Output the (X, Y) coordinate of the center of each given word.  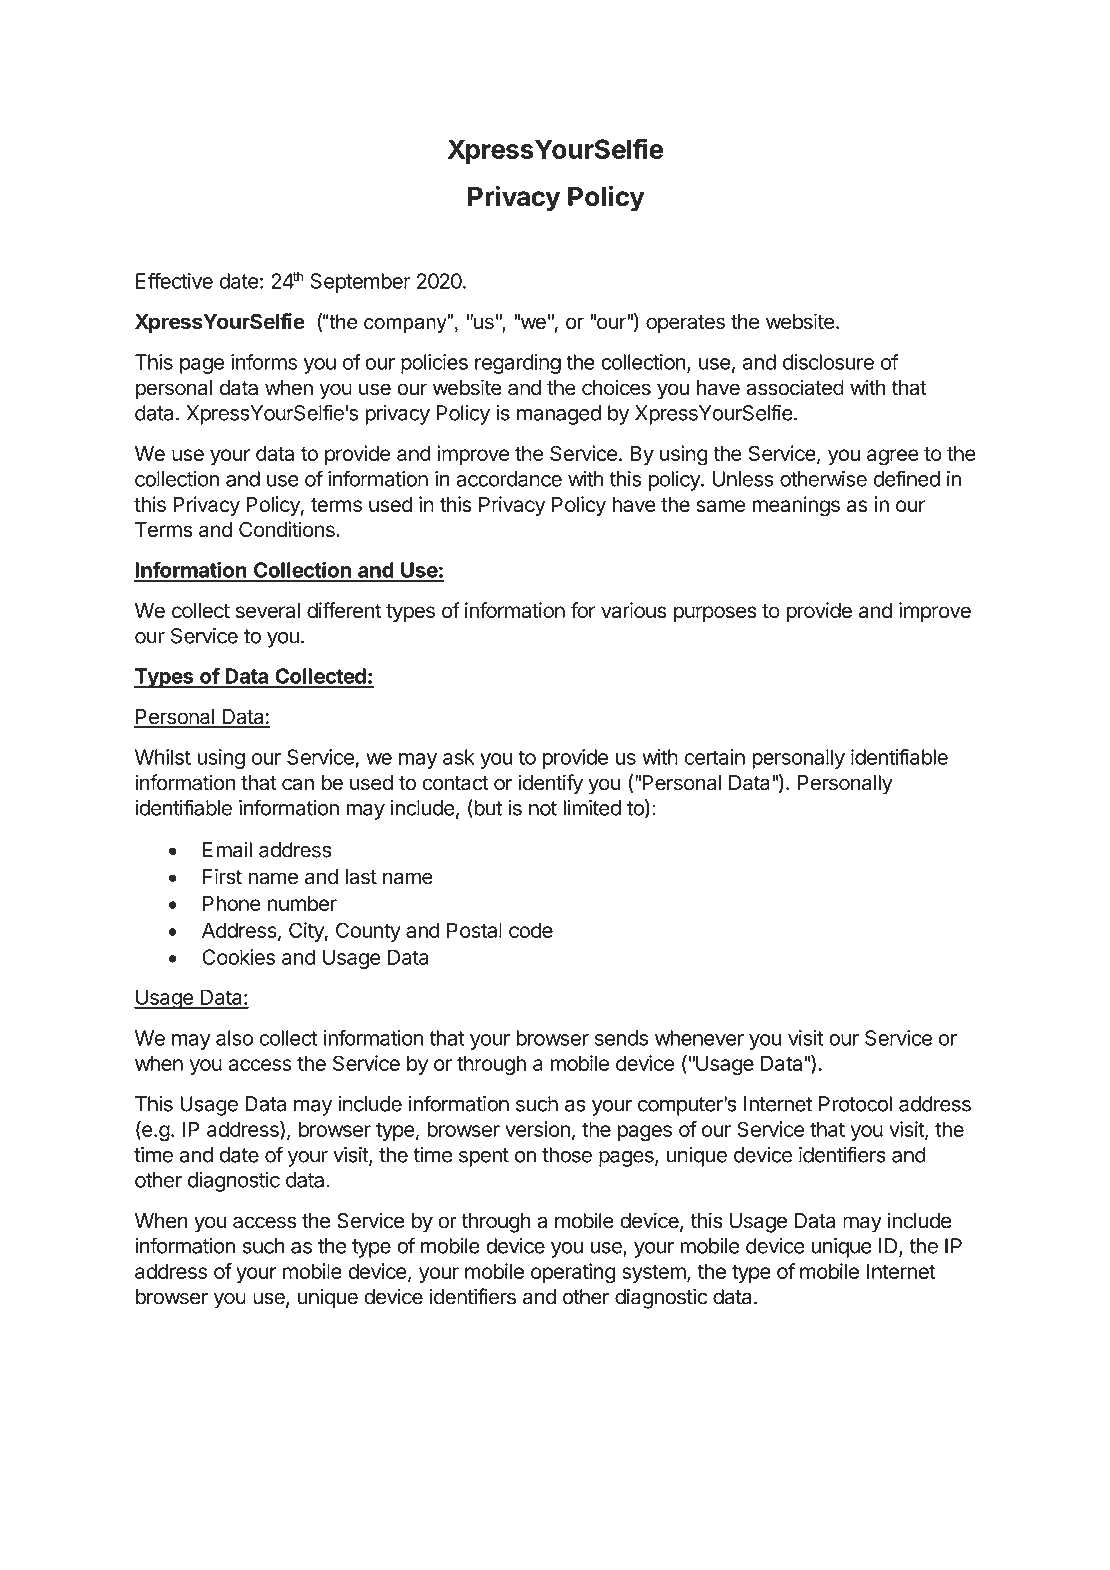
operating (573, 1273)
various (633, 610)
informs (264, 362)
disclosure (828, 362)
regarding (518, 364)
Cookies (238, 957)
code (531, 930)
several (268, 611)
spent (484, 1157)
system (655, 1274)
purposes (715, 614)
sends (621, 1038)
